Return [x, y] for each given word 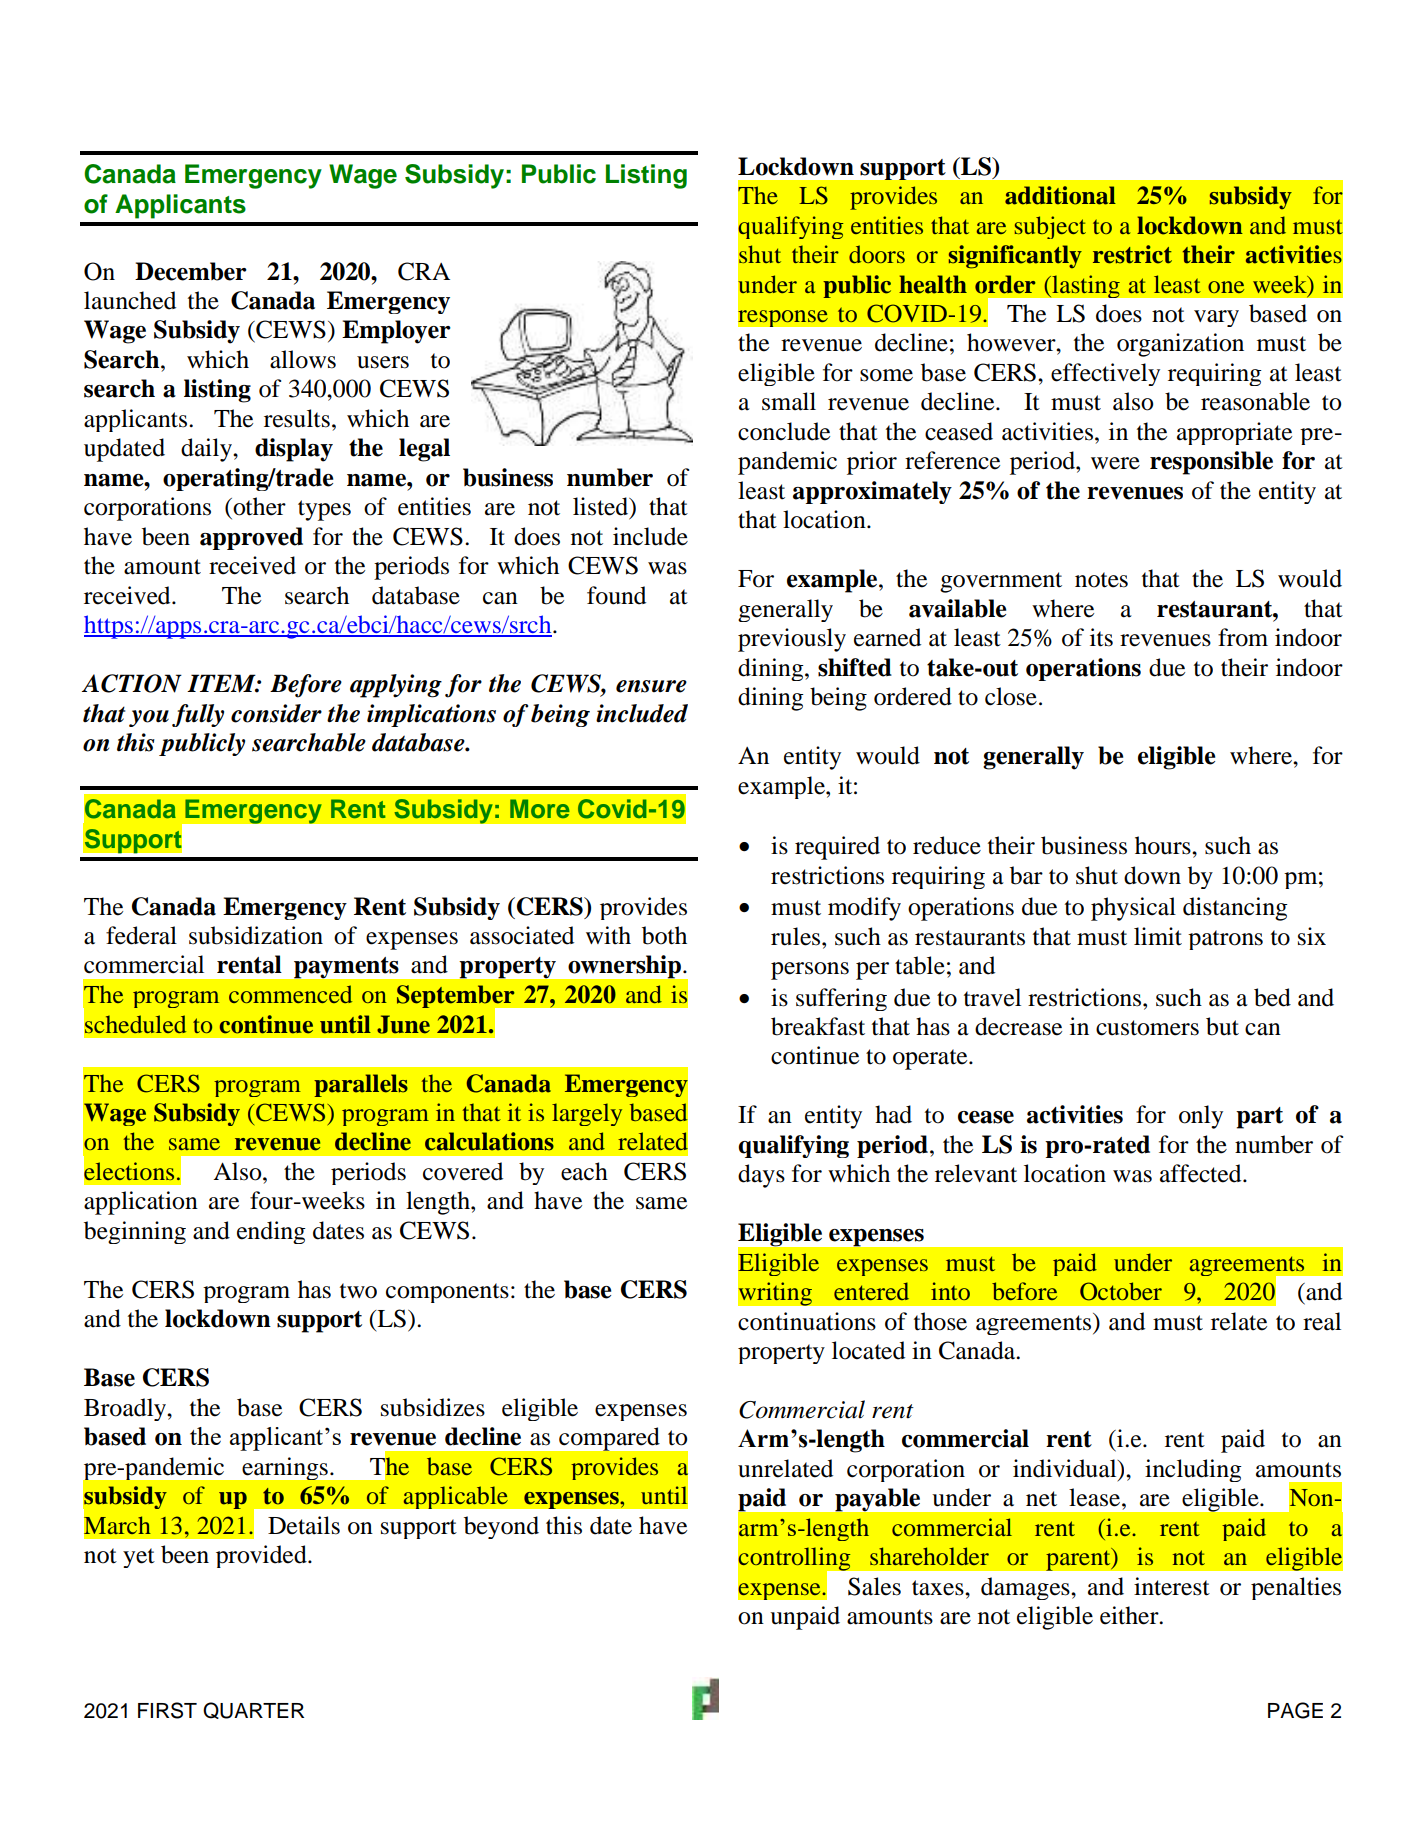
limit [1158, 936]
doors [877, 254]
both [664, 935]
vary [1216, 318]
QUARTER [253, 1710]
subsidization [256, 935]
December [191, 271]
